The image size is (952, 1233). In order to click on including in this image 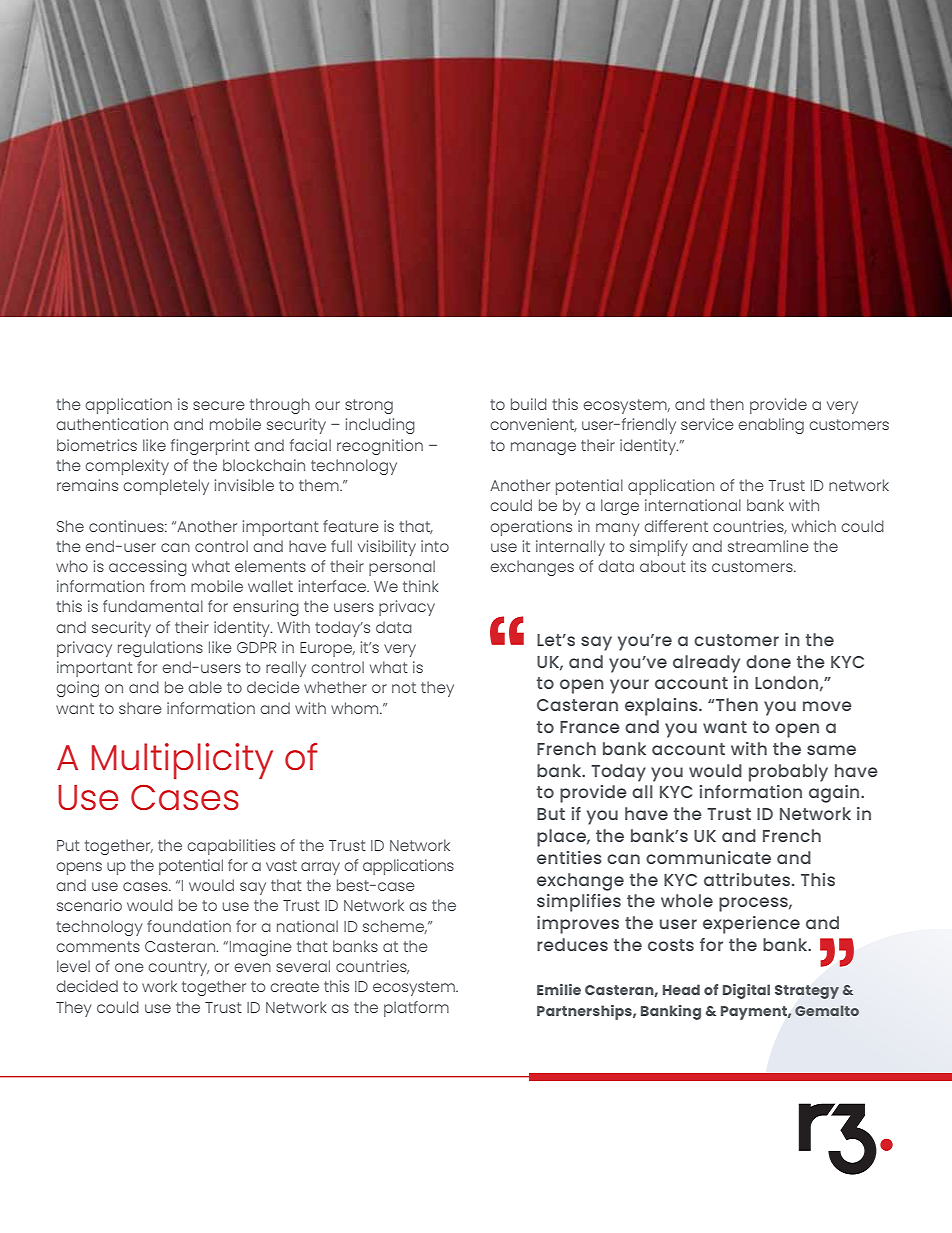, I will do `click(380, 426)`.
